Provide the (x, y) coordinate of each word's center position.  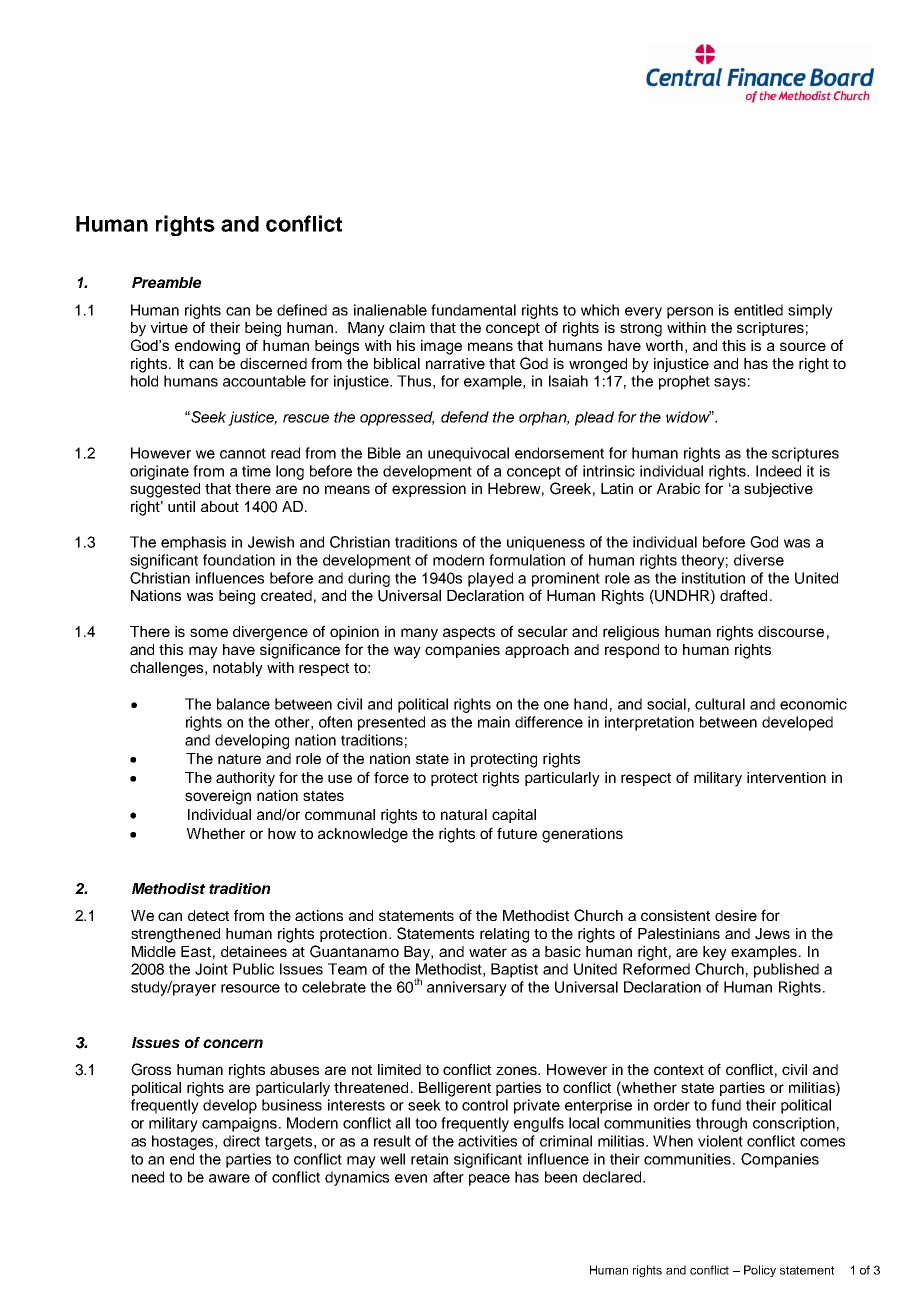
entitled (758, 310)
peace (489, 1180)
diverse (759, 560)
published (786, 970)
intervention (786, 777)
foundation (239, 560)
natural (464, 814)
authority (245, 779)
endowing (207, 347)
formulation (527, 560)
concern (233, 1043)
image (441, 347)
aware (229, 1178)
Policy (760, 1271)
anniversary (467, 988)
